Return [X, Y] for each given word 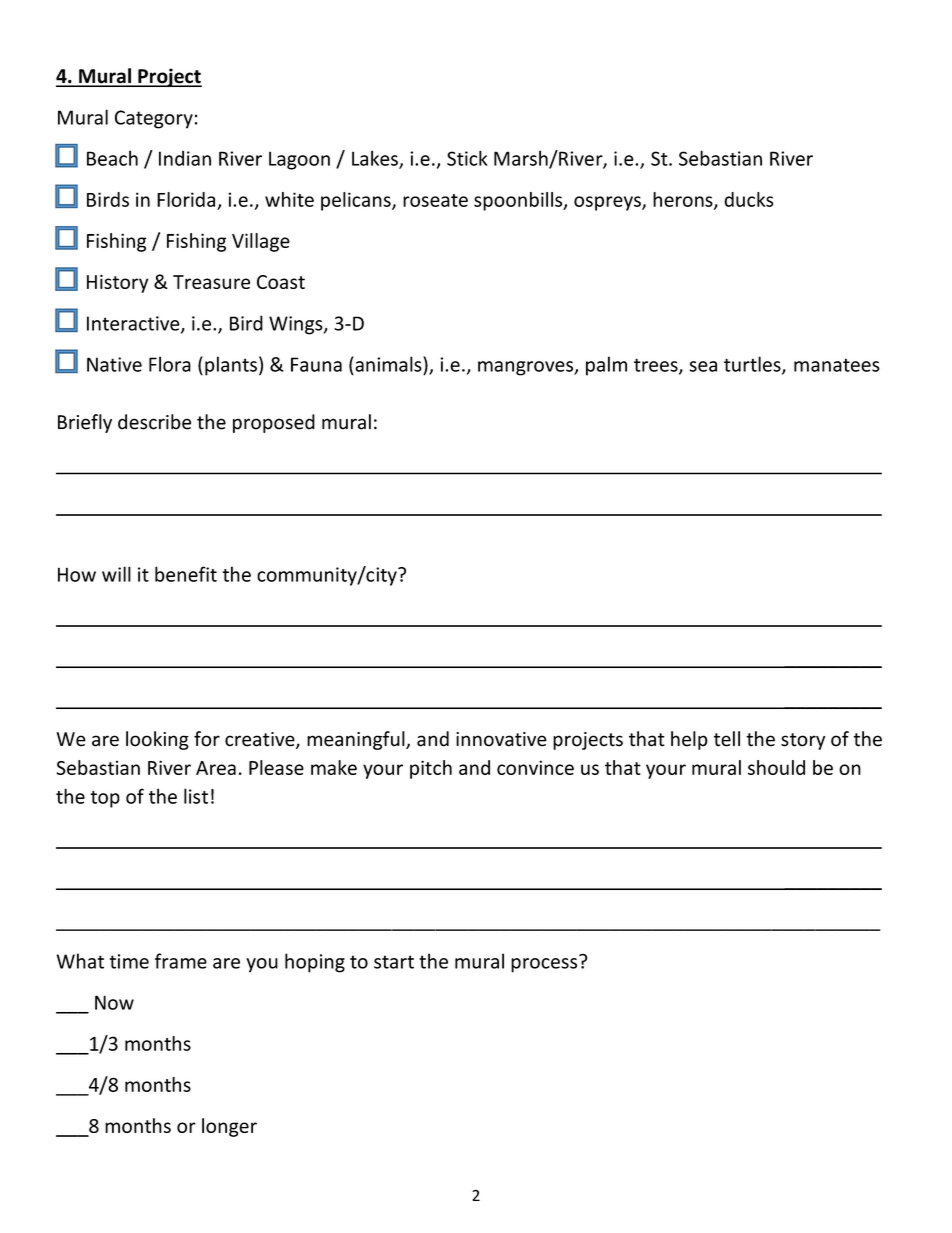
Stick [467, 158]
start [394, 962]
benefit [186, 574]
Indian [185, 158]
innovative [501, 739]
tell [727, 739]
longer [229, 1127]
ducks [748, 199]
